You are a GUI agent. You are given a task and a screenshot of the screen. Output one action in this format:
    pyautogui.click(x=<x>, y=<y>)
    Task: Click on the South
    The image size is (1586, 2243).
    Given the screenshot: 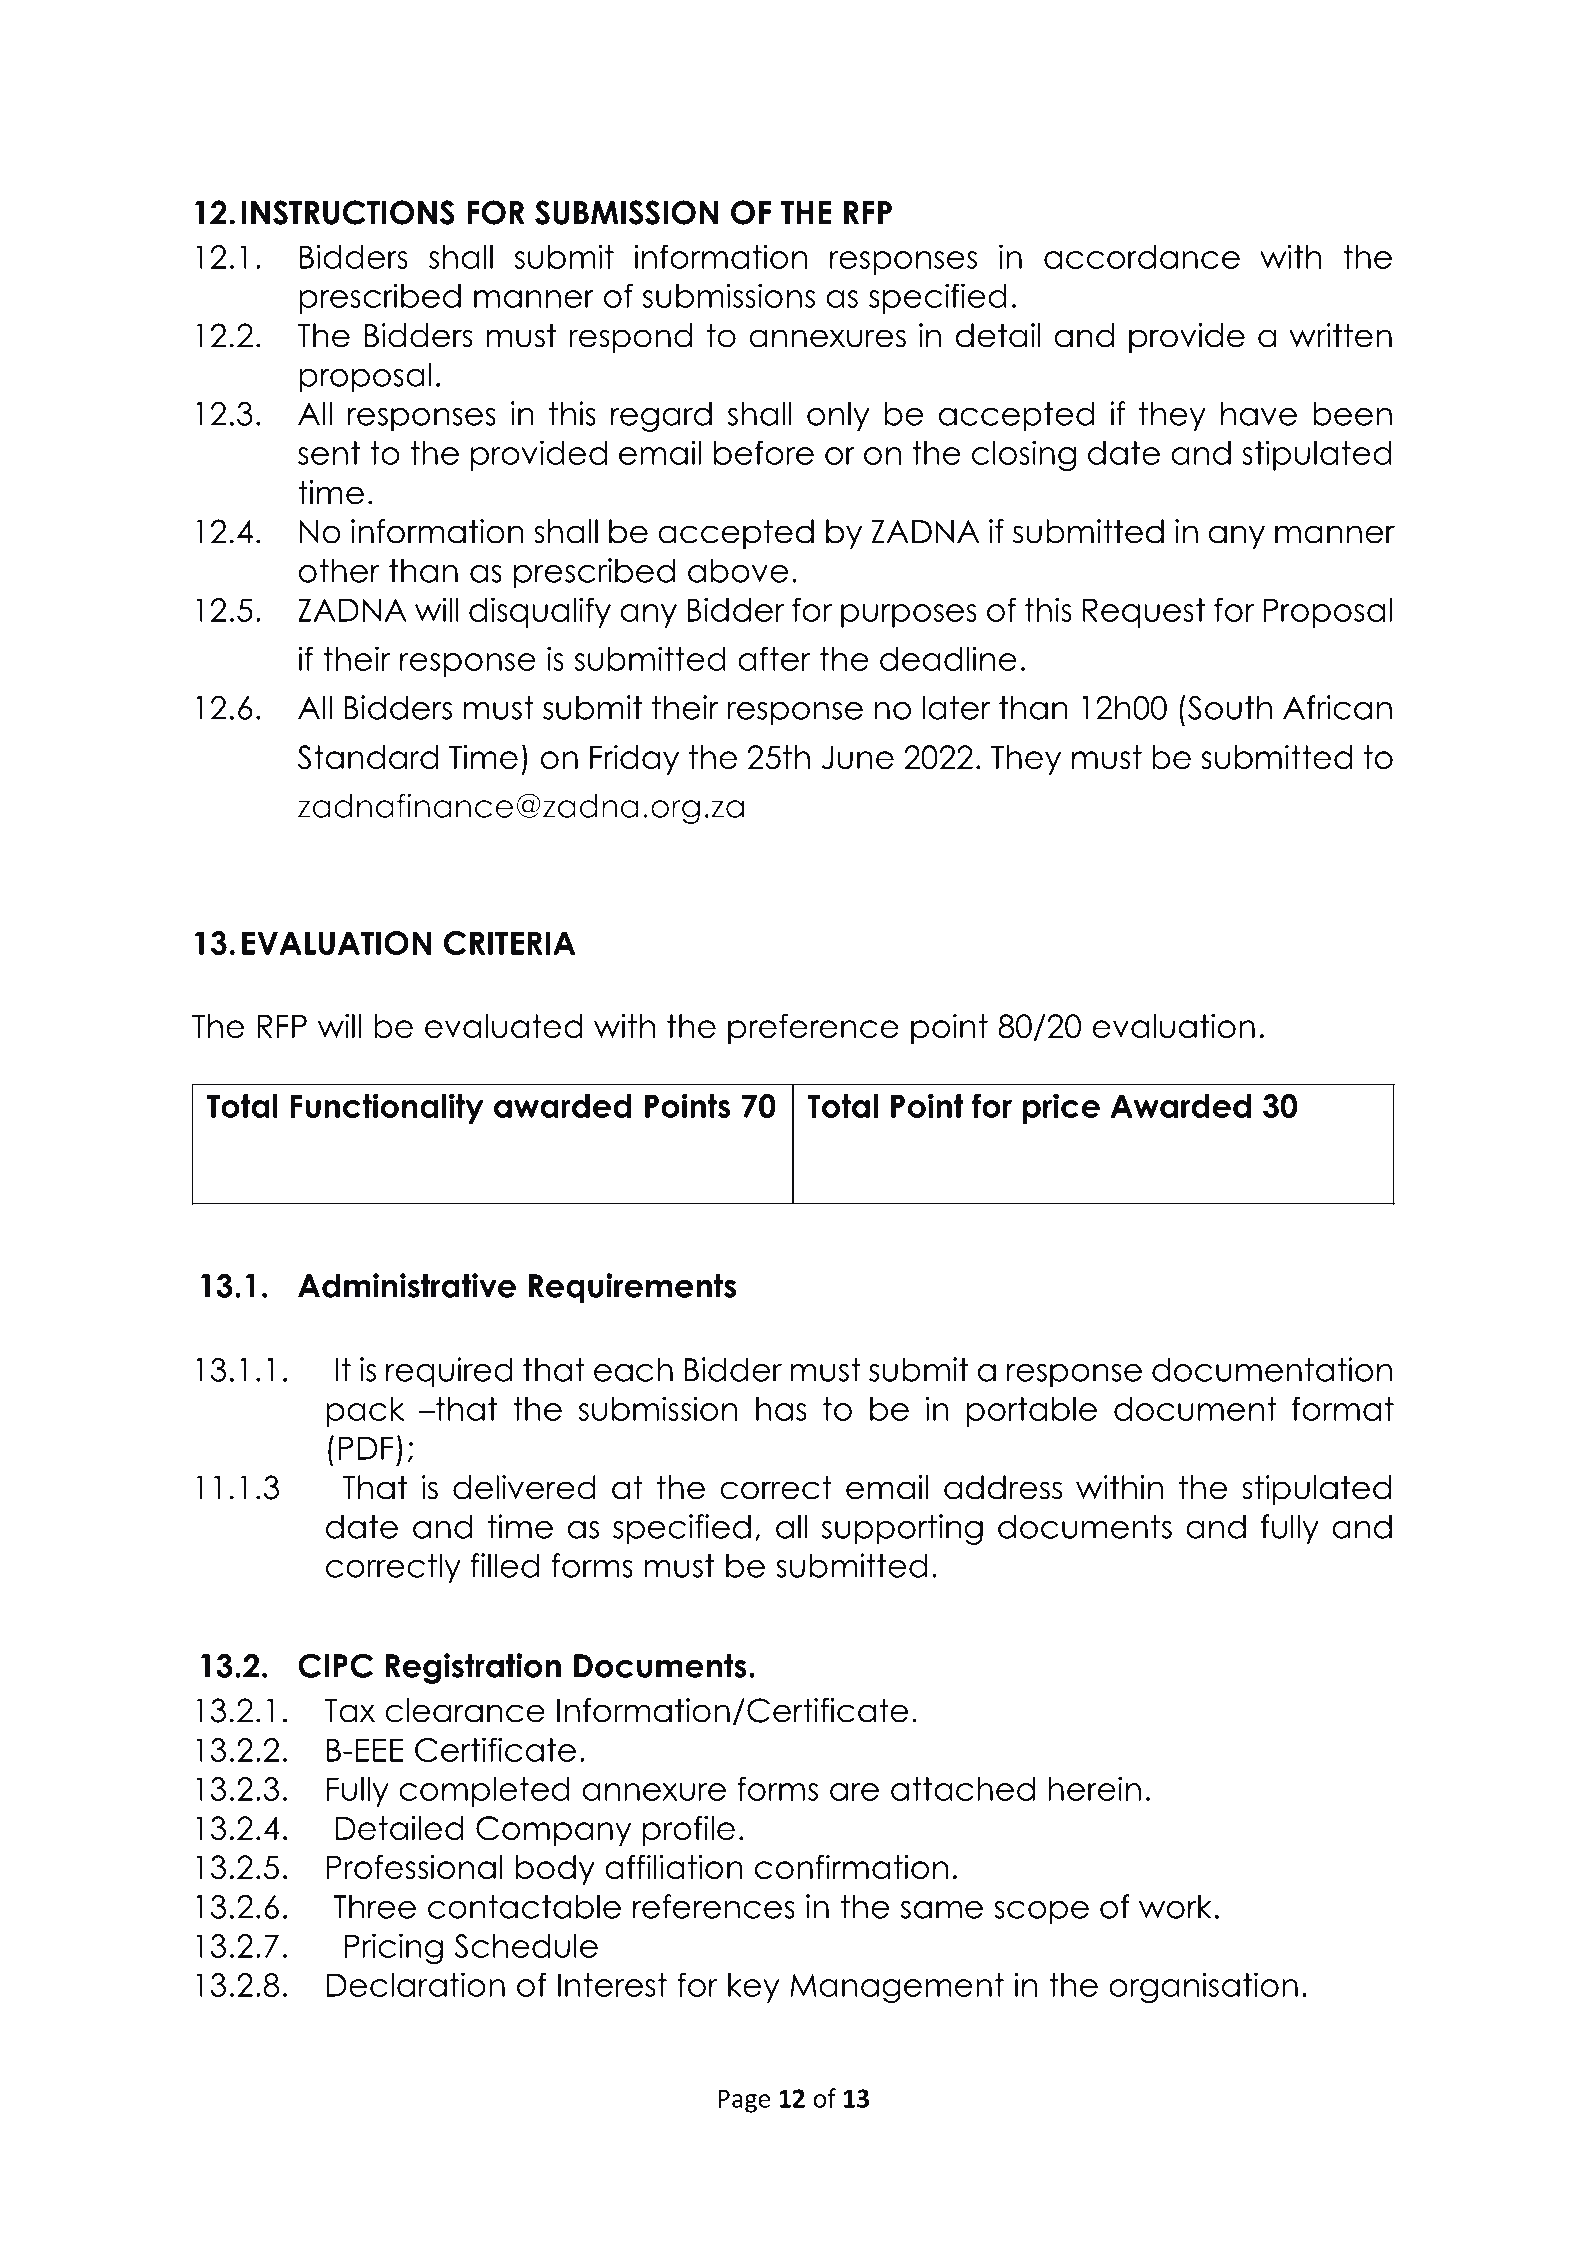 What is the action you would take?
    pyautogui.click(x=1228, y=707)
